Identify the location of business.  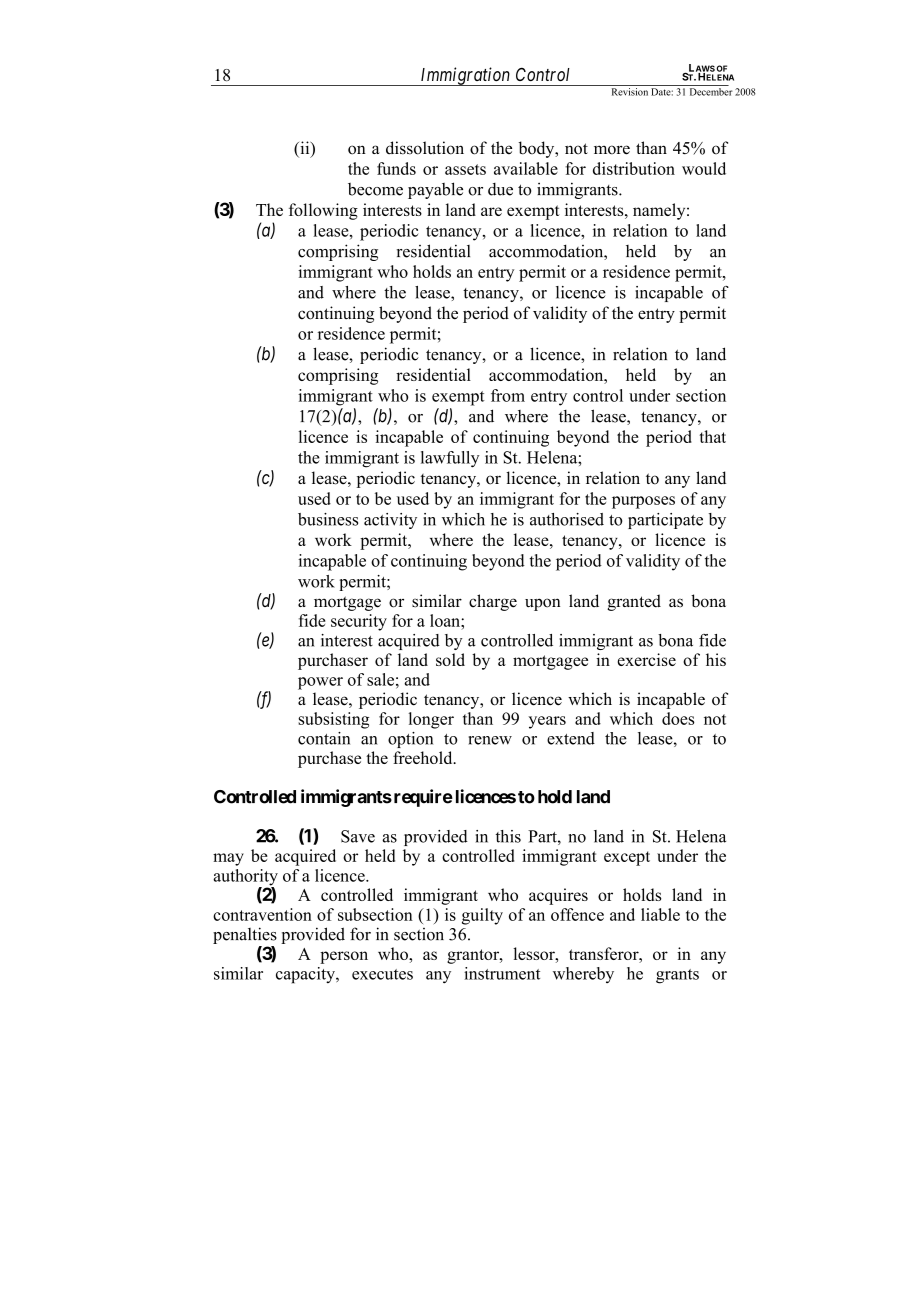
(328, 519).
